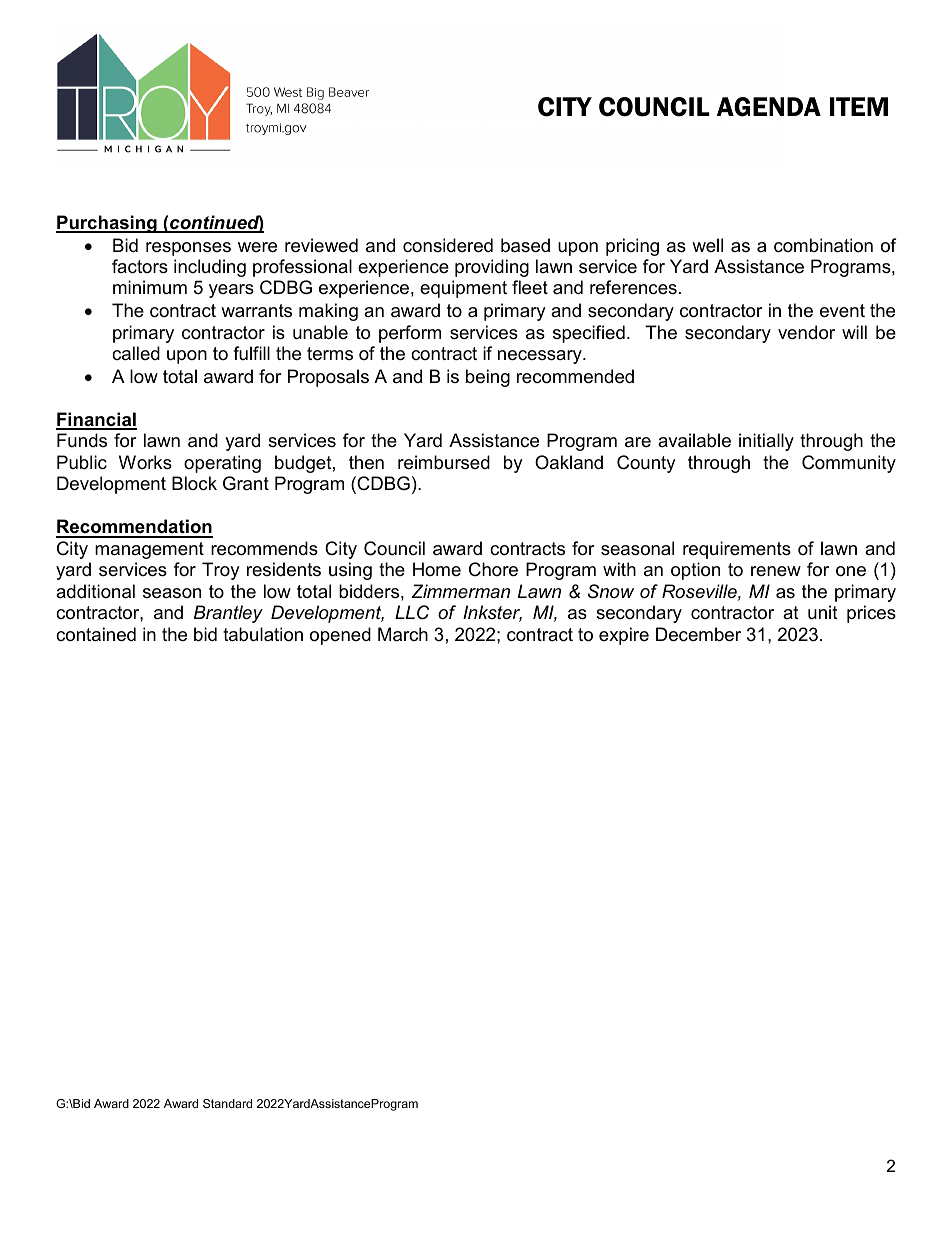  Describe the element at coordinates (776, 571) in the image. I see `renew` at that location.
